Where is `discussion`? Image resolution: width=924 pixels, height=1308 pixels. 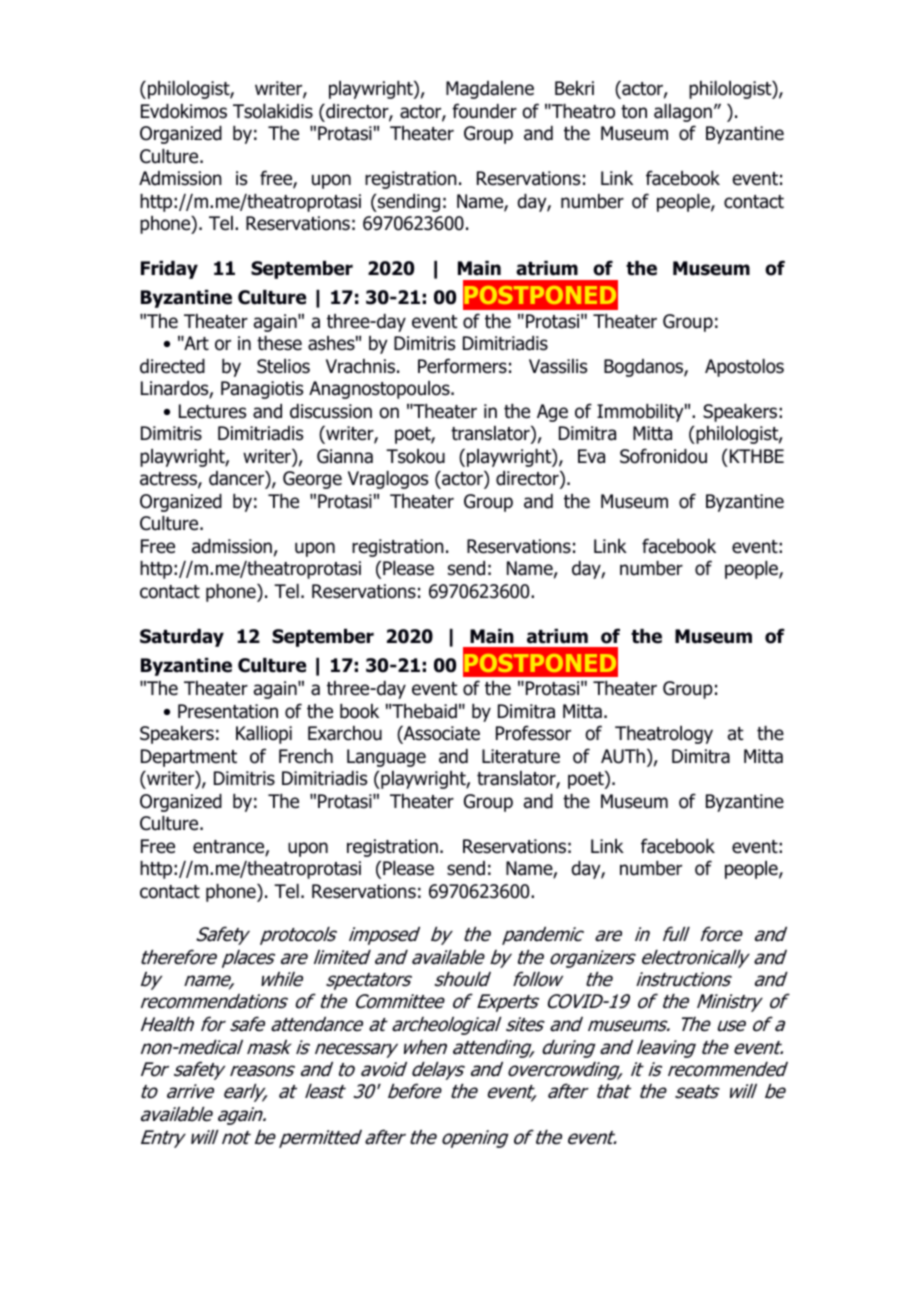 discussion is located at coordinates (331, 411).
